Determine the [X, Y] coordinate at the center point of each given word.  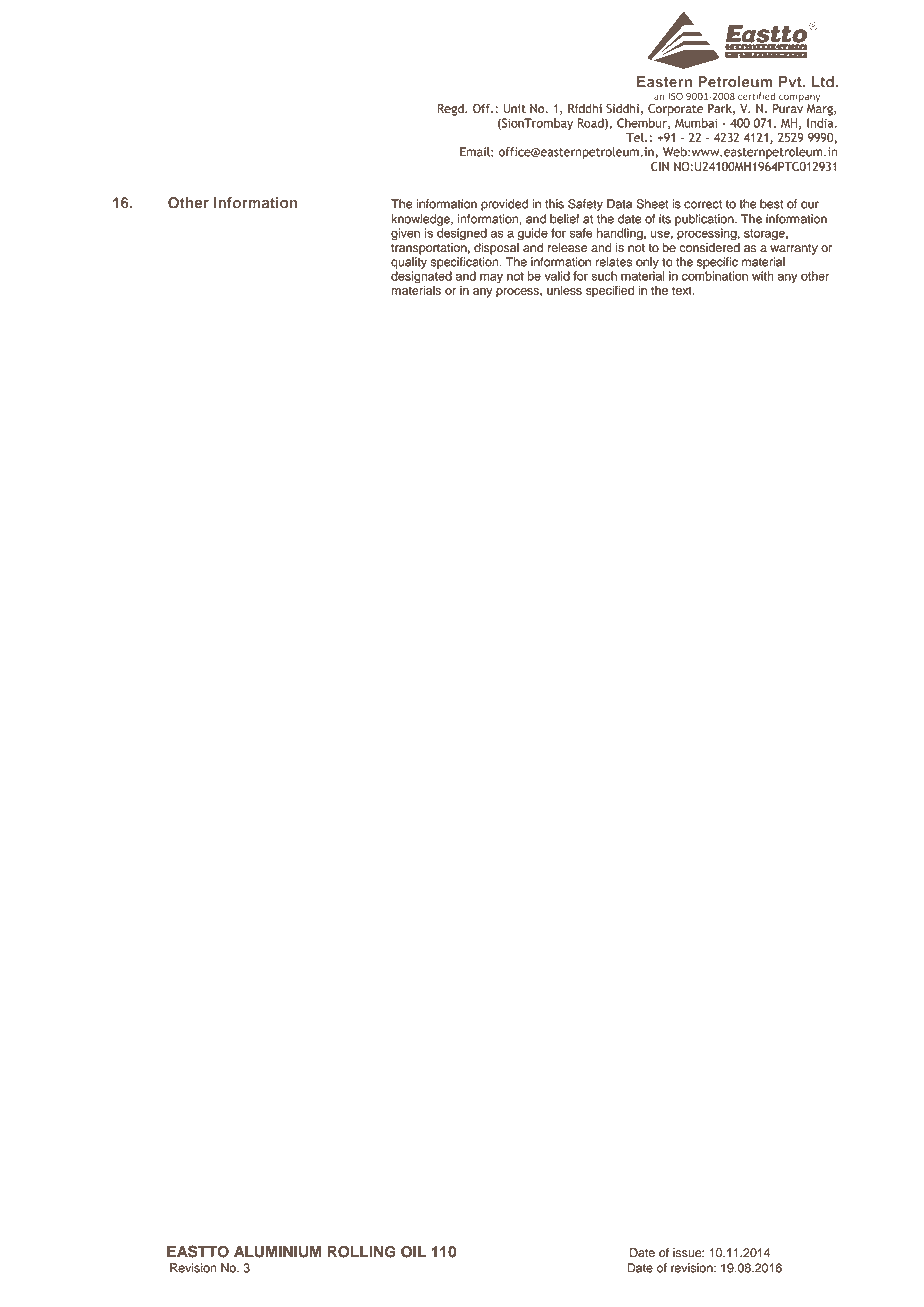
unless [564, 290]
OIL [413, 1252]
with [763, 276]
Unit [515, 109]
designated [421, 278]
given [405, 234]
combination [715, 276]
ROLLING [361, 1252]
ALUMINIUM [277, 1252]
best [771, 204]
